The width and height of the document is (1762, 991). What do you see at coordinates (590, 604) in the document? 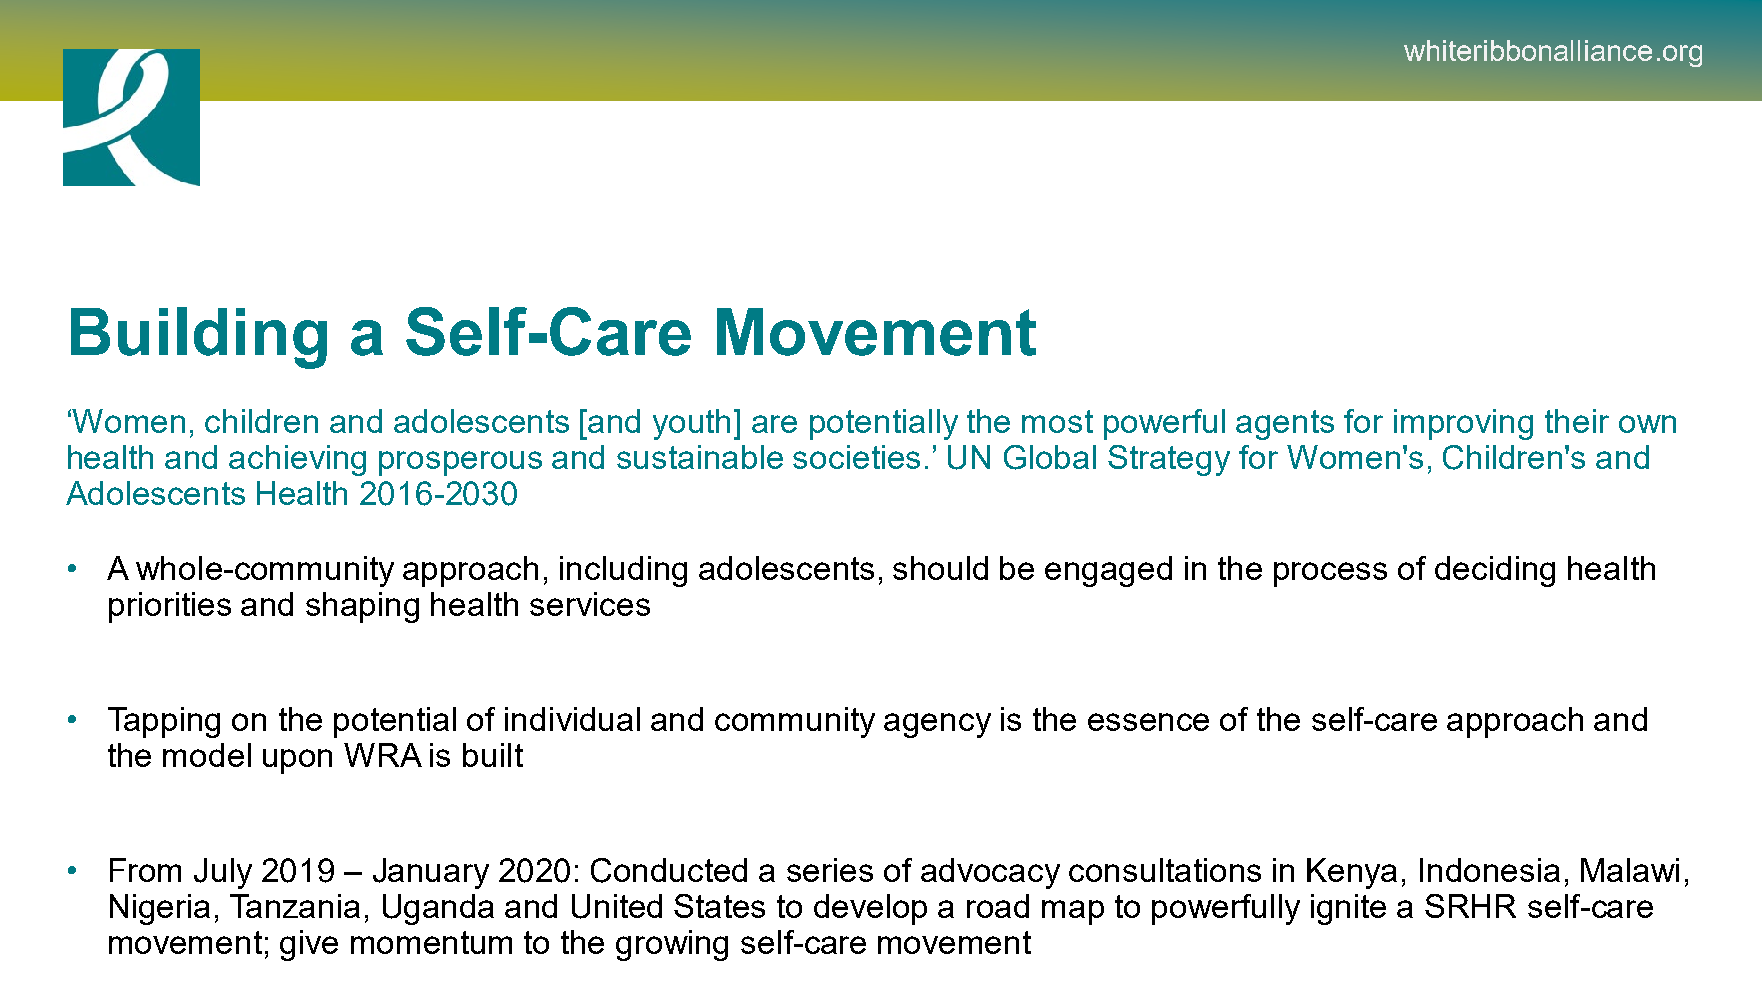
I see `services` at bounding box center [590, 604].
